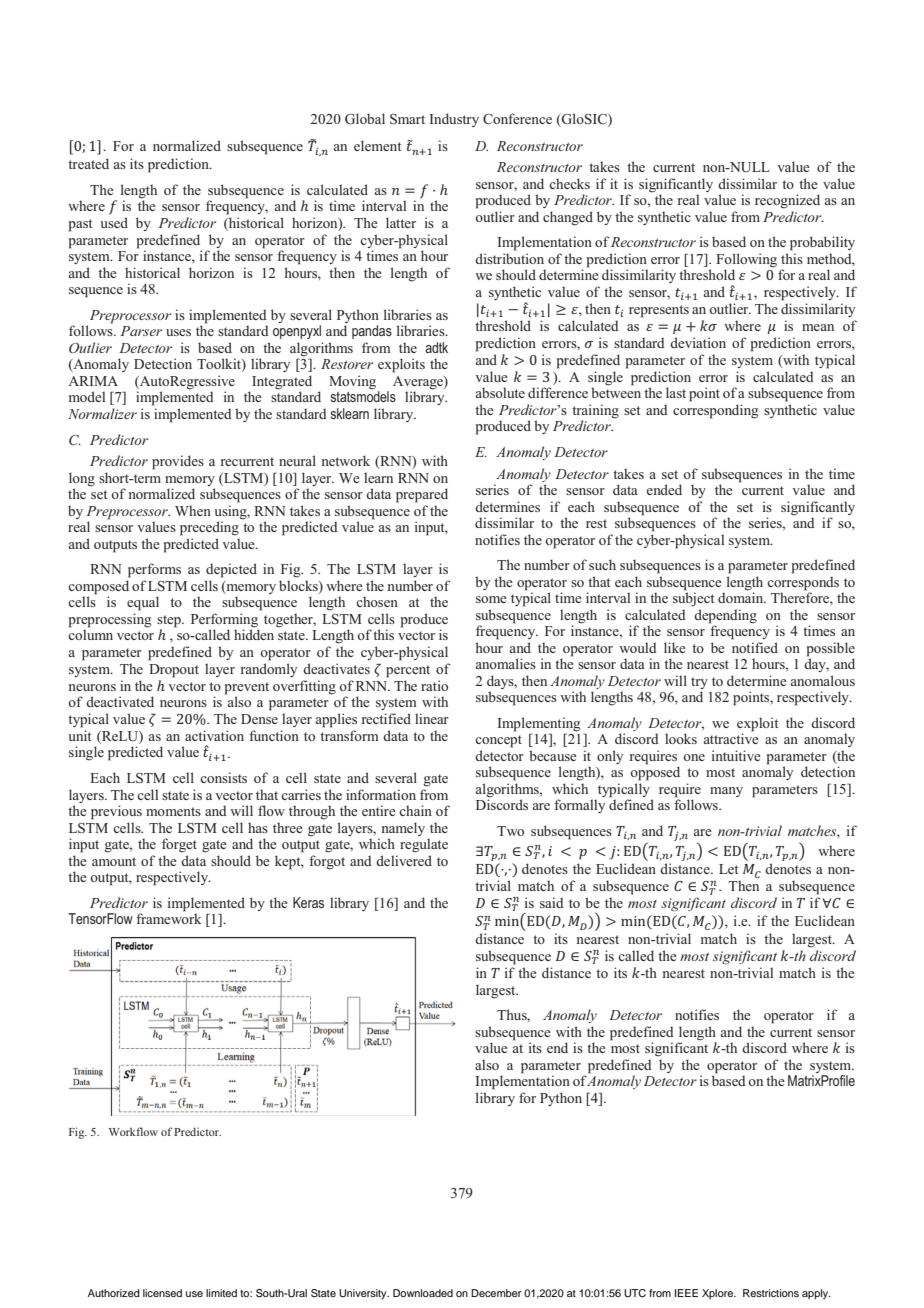 The image size is (924, 1308). I want to click on licensed, so click(162, 1293).
